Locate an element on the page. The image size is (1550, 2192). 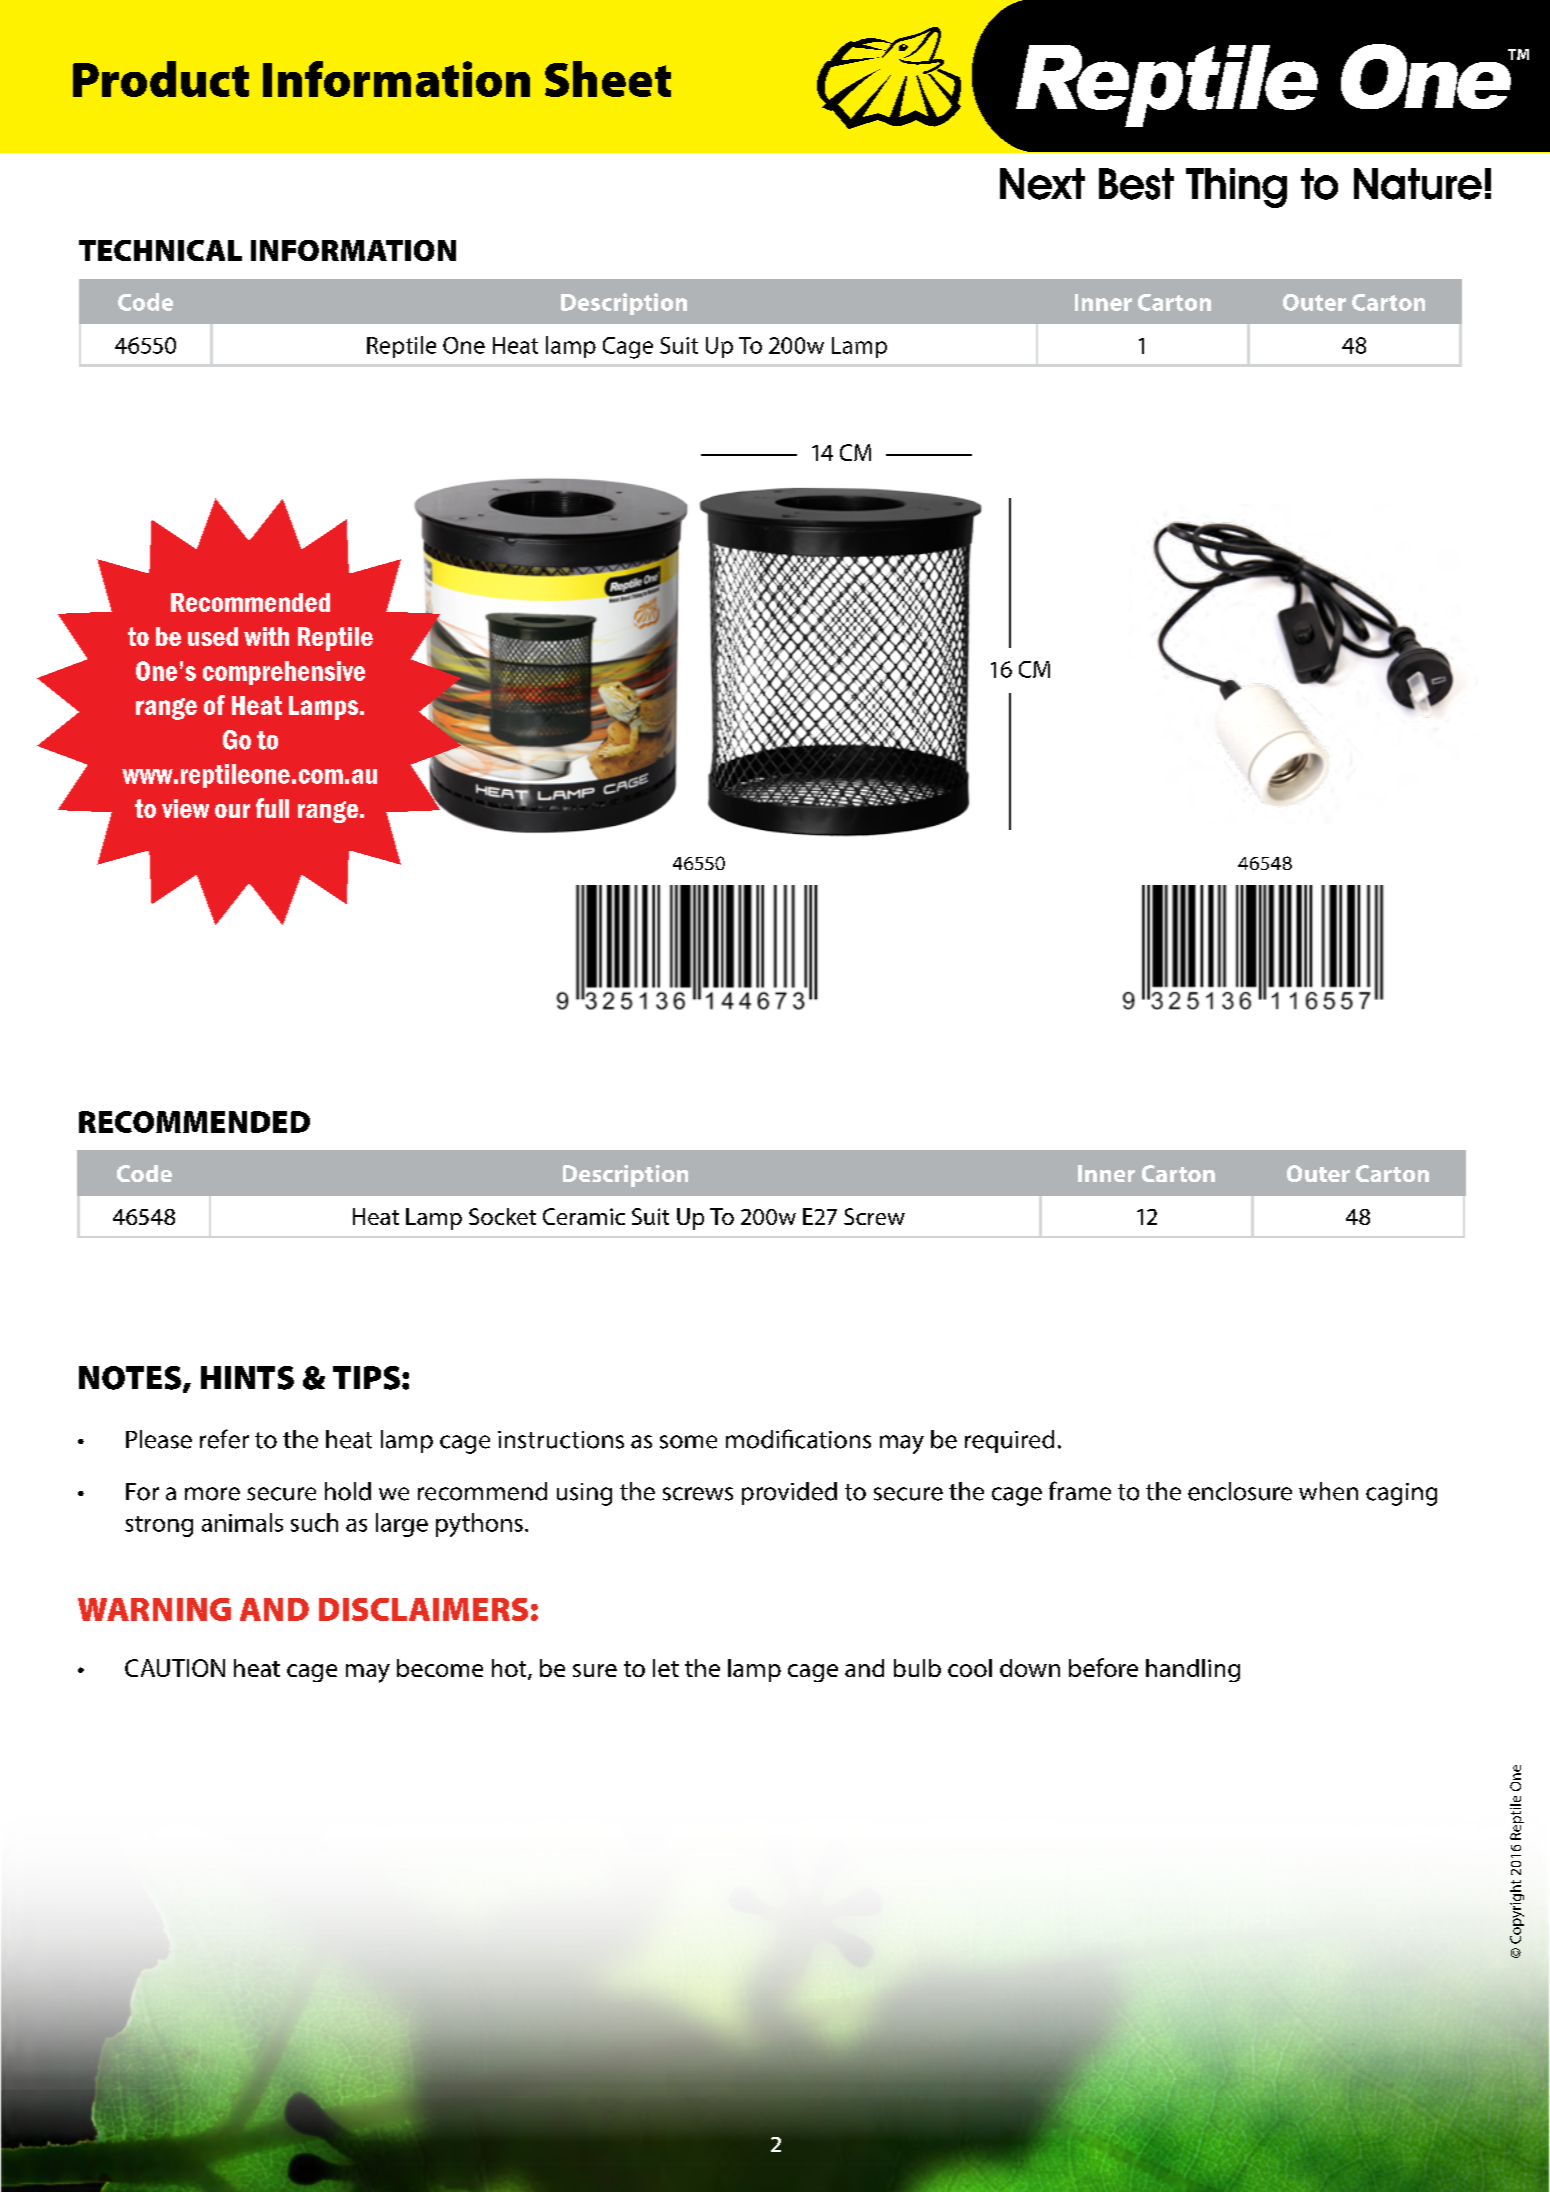
Nature is located at coordinates (1418, 184).
